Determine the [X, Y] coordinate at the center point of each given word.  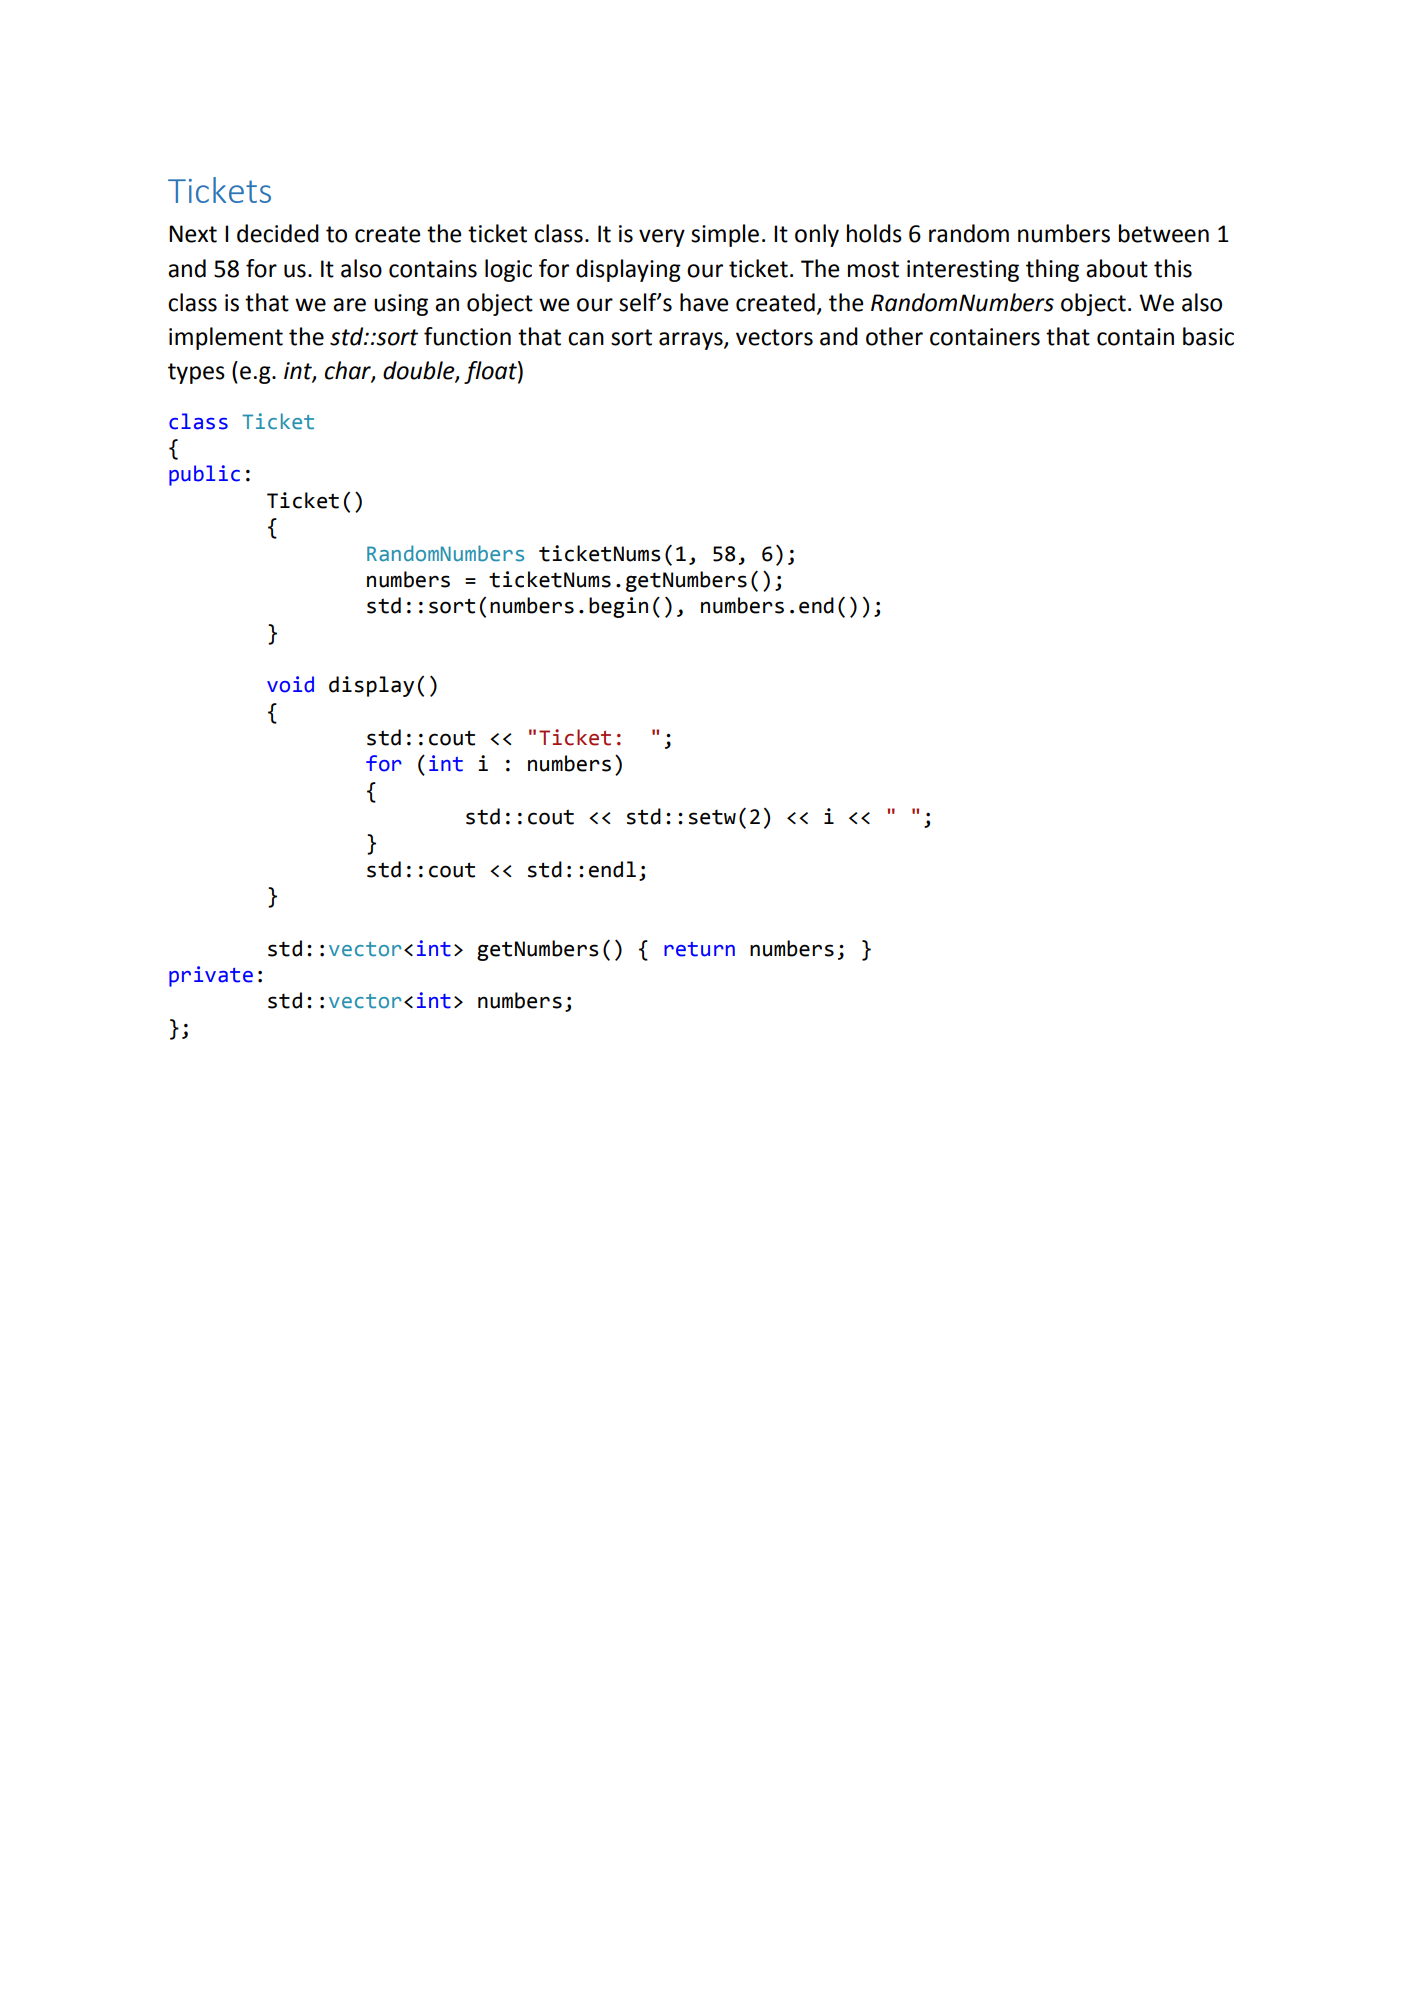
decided [278, 233]
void [290, 684]
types [196, 373]
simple [725, 235]
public [204, 475]
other [894, 336]
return [699, 949]
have [704, 302]
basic [1208, 336]
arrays [692, 341]
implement [226, 338]
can [586, 339]
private [211, 976]
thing [1052, 270]
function [467, 336]
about [1117, 268]
